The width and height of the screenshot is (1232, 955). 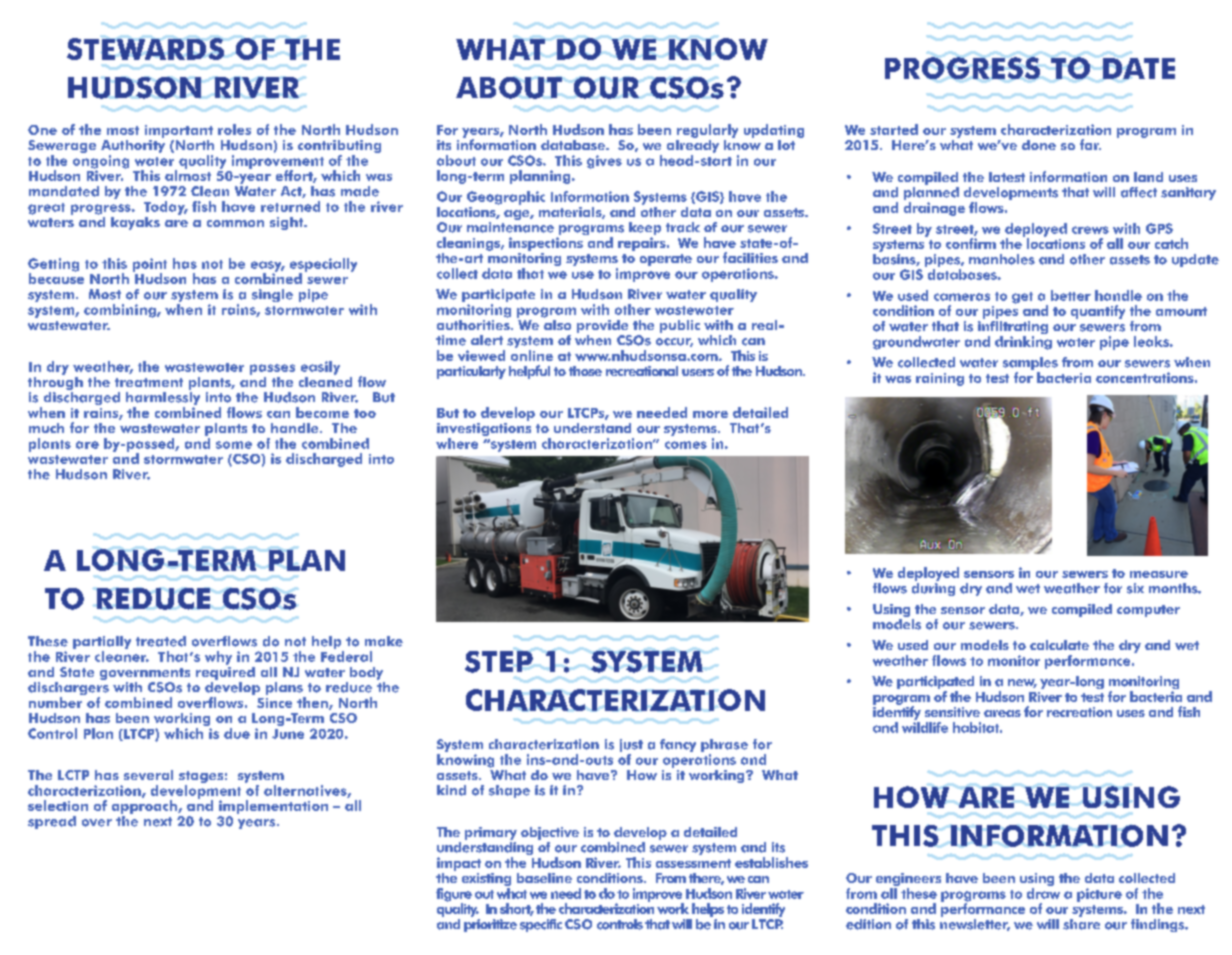 What do you see at coordinates (499, 662) in the screenshot?
I see `STEP` at bounding box center [499, 662].
